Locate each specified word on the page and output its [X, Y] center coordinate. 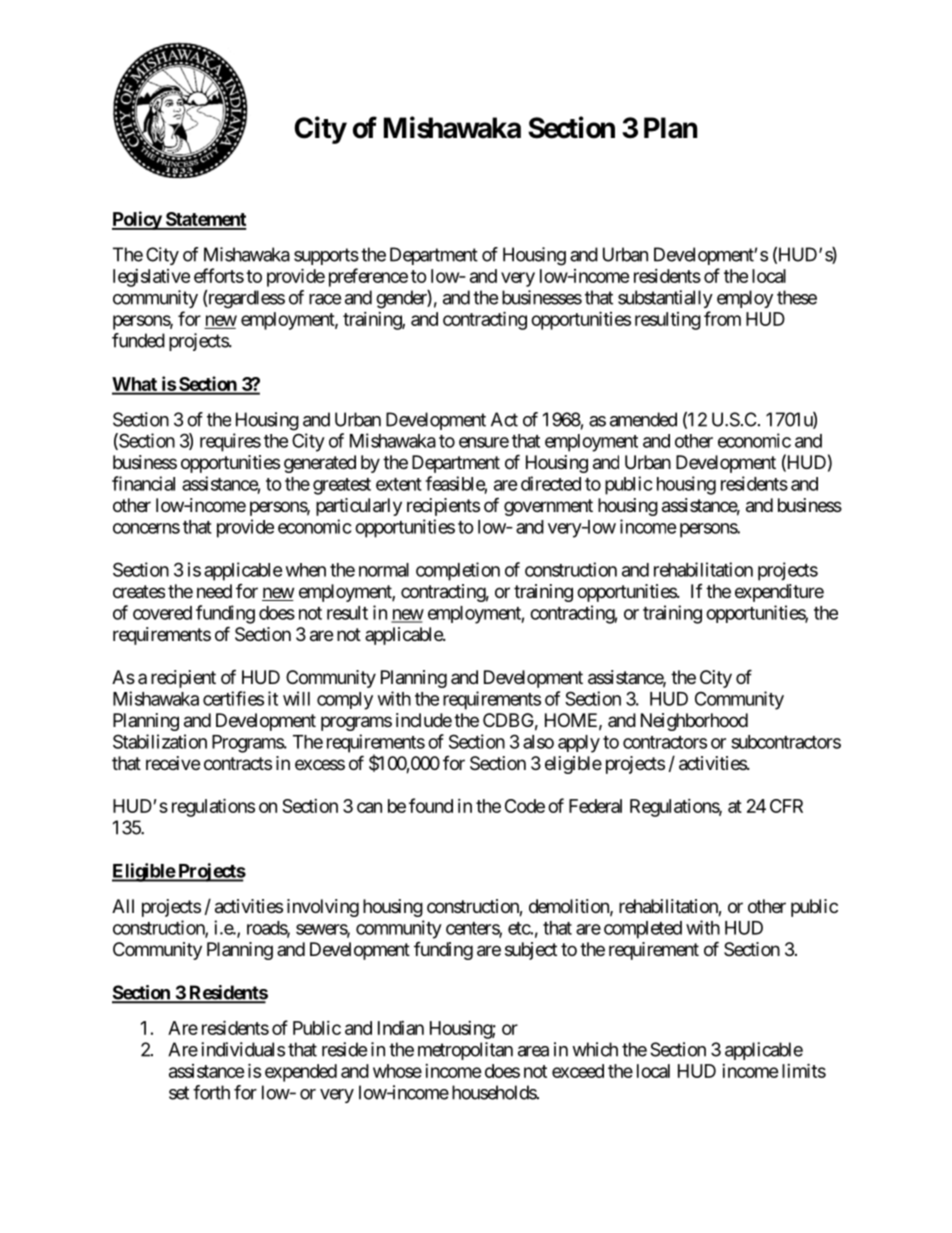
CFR [786, 806]
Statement [205, 220]
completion [458, 571]
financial [143, 483]
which [595, 1049]
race [325, 299]
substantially [665, 299]
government [548, 507]
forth [211, 1092]
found [431, 805]
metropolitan [465, 1051]
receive [173, 763]
